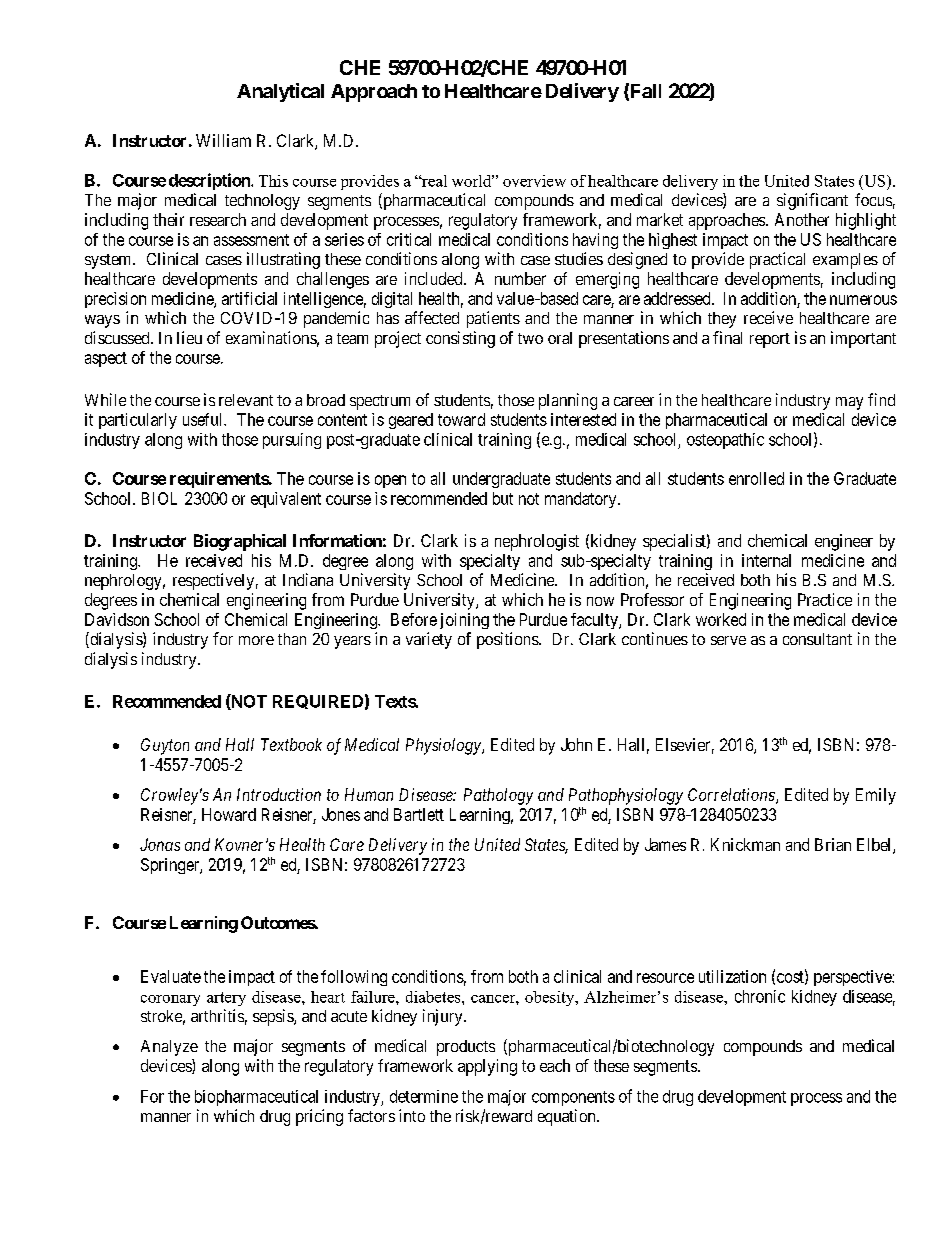 Image resolution: width=952 pixels, height=1233 pixels. I want to click on report, so click(770, 340).
